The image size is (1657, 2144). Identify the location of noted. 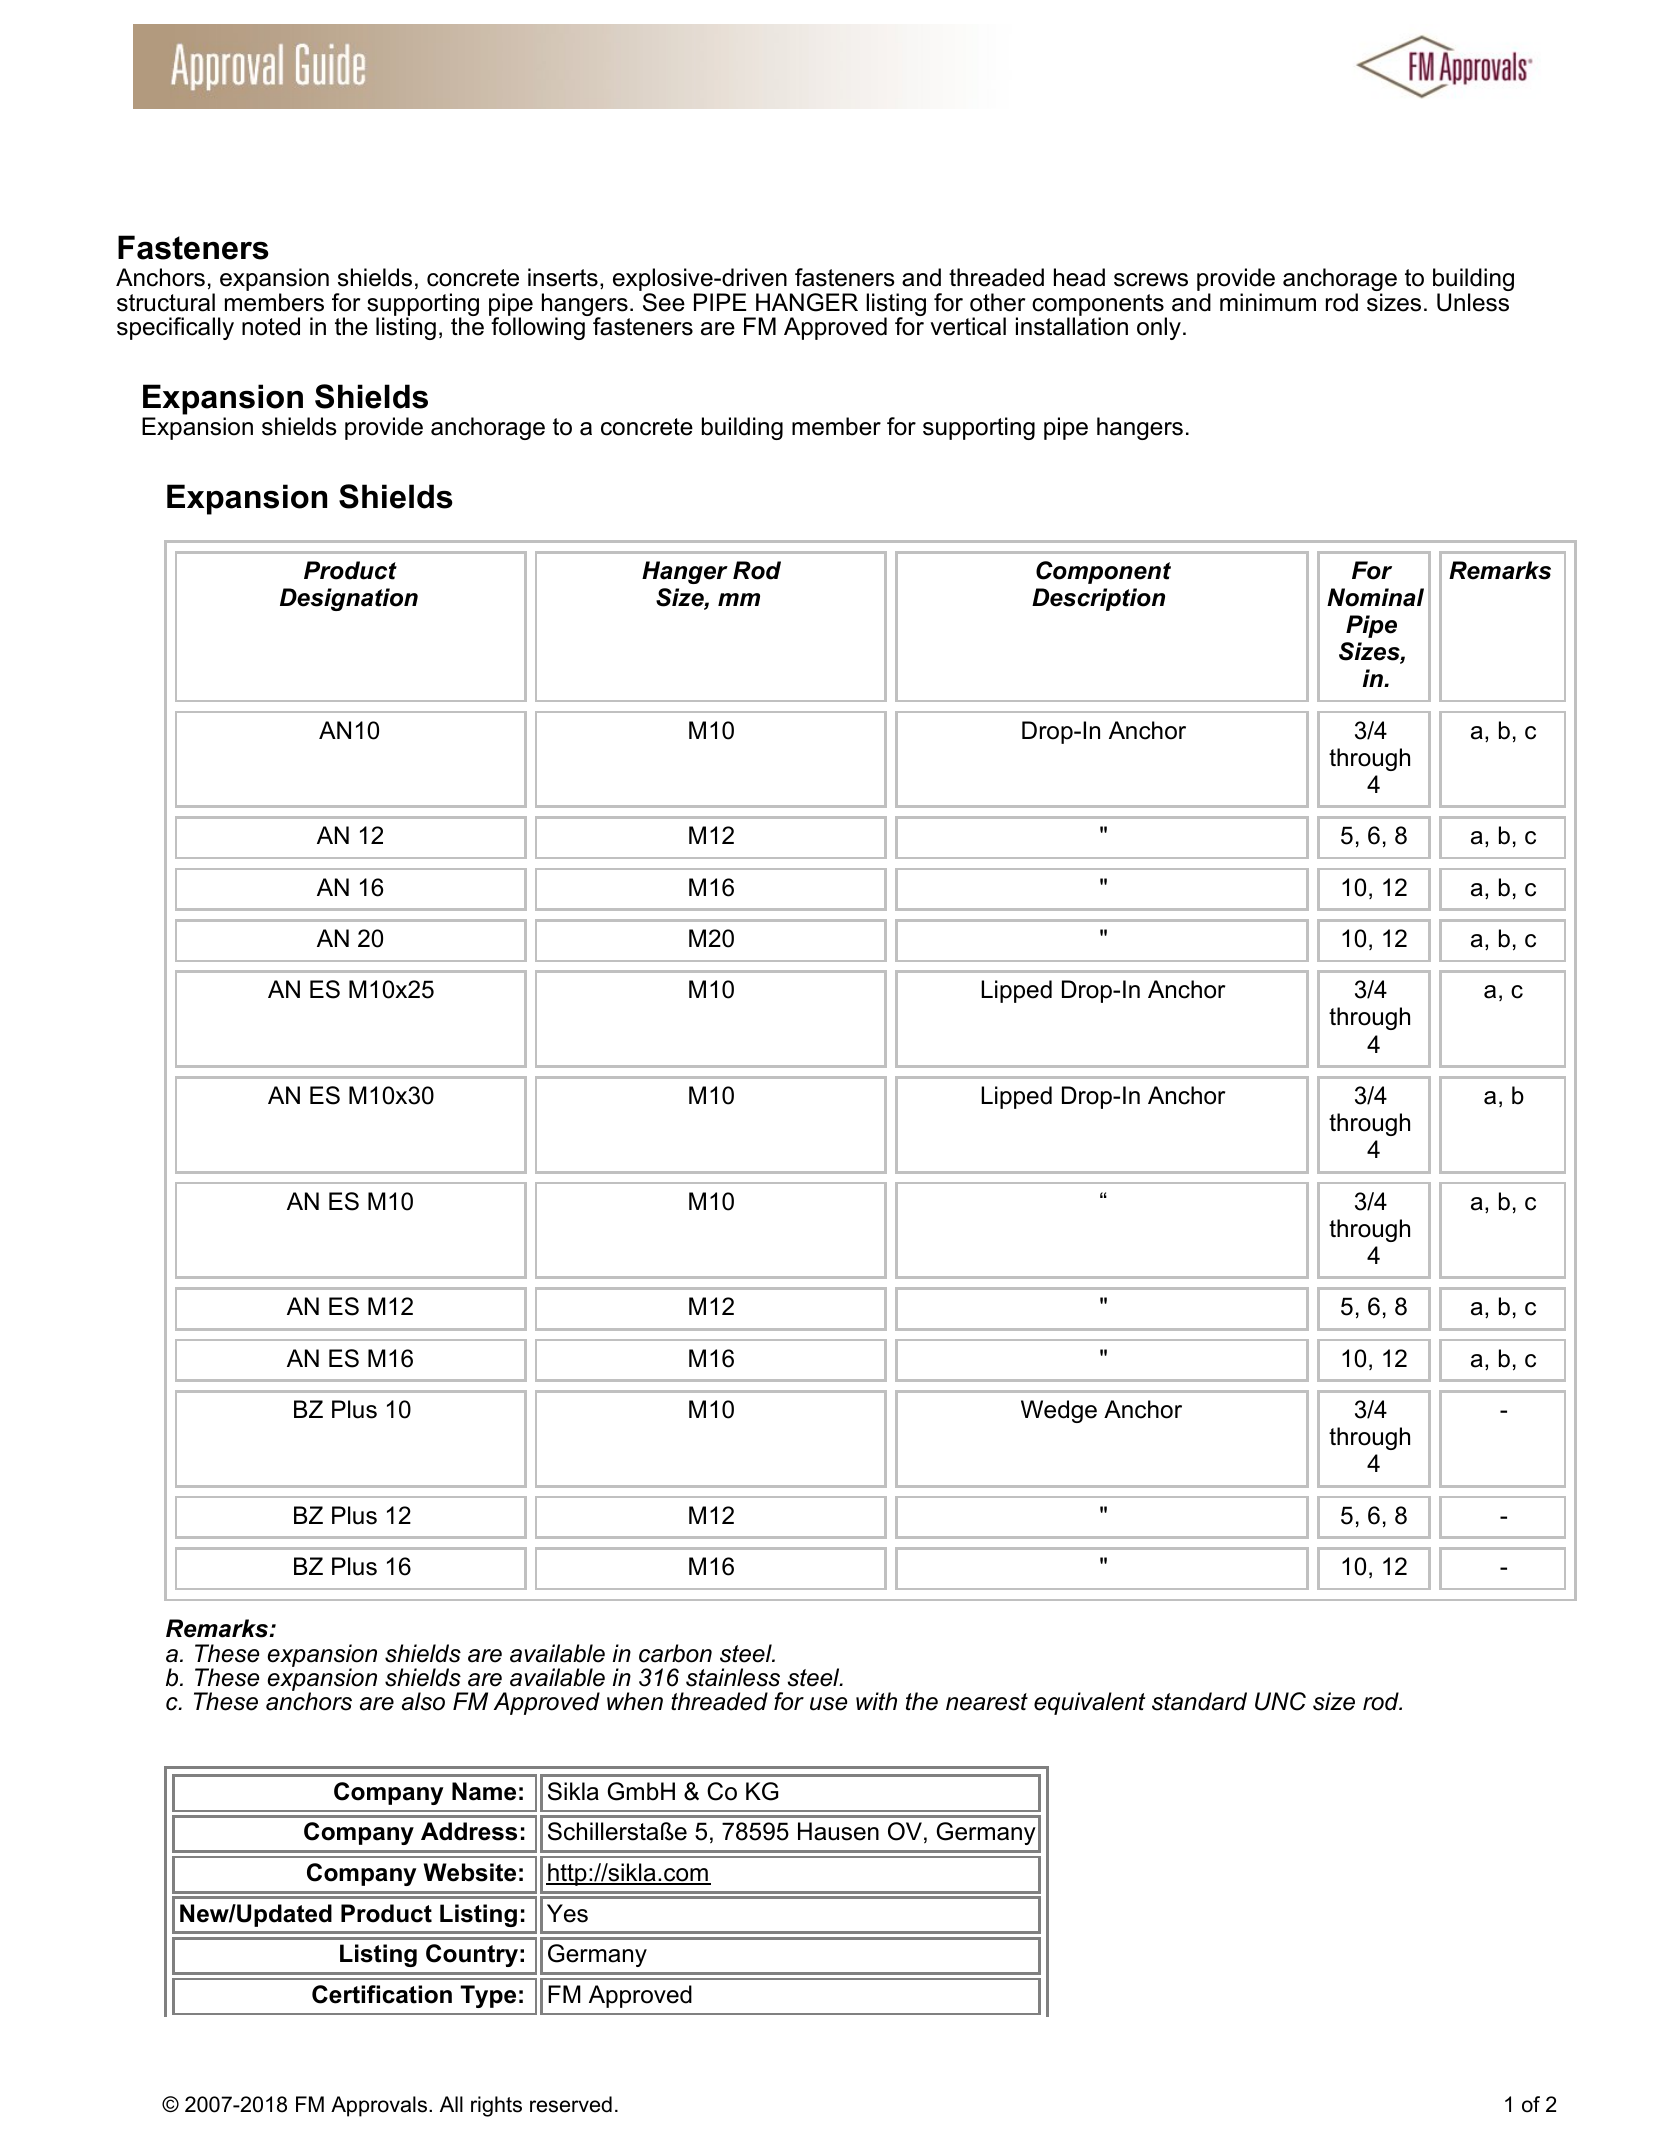
(271, 326).
